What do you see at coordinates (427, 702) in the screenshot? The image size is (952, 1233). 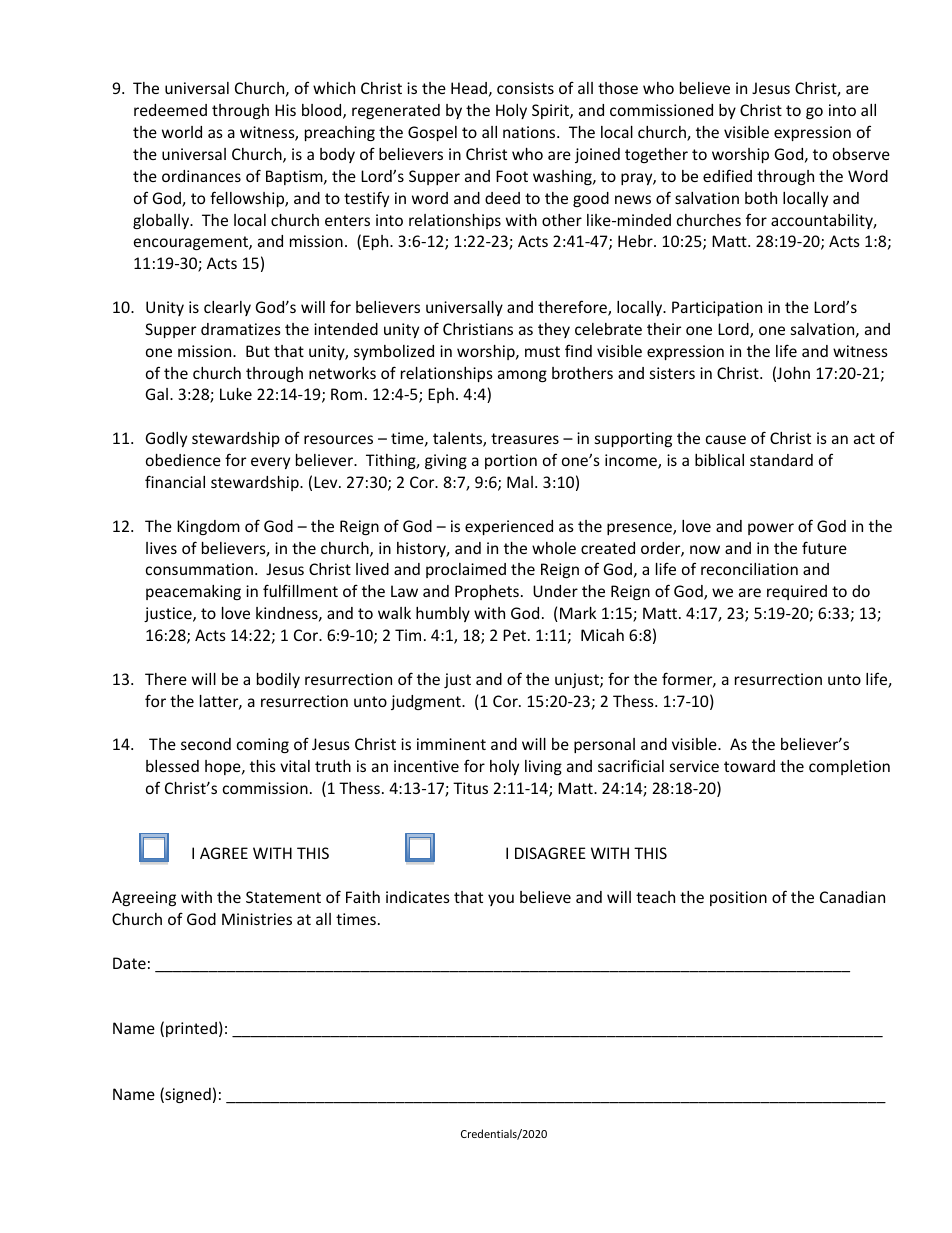 I see `judgment` at bounding box center [427, 702].
